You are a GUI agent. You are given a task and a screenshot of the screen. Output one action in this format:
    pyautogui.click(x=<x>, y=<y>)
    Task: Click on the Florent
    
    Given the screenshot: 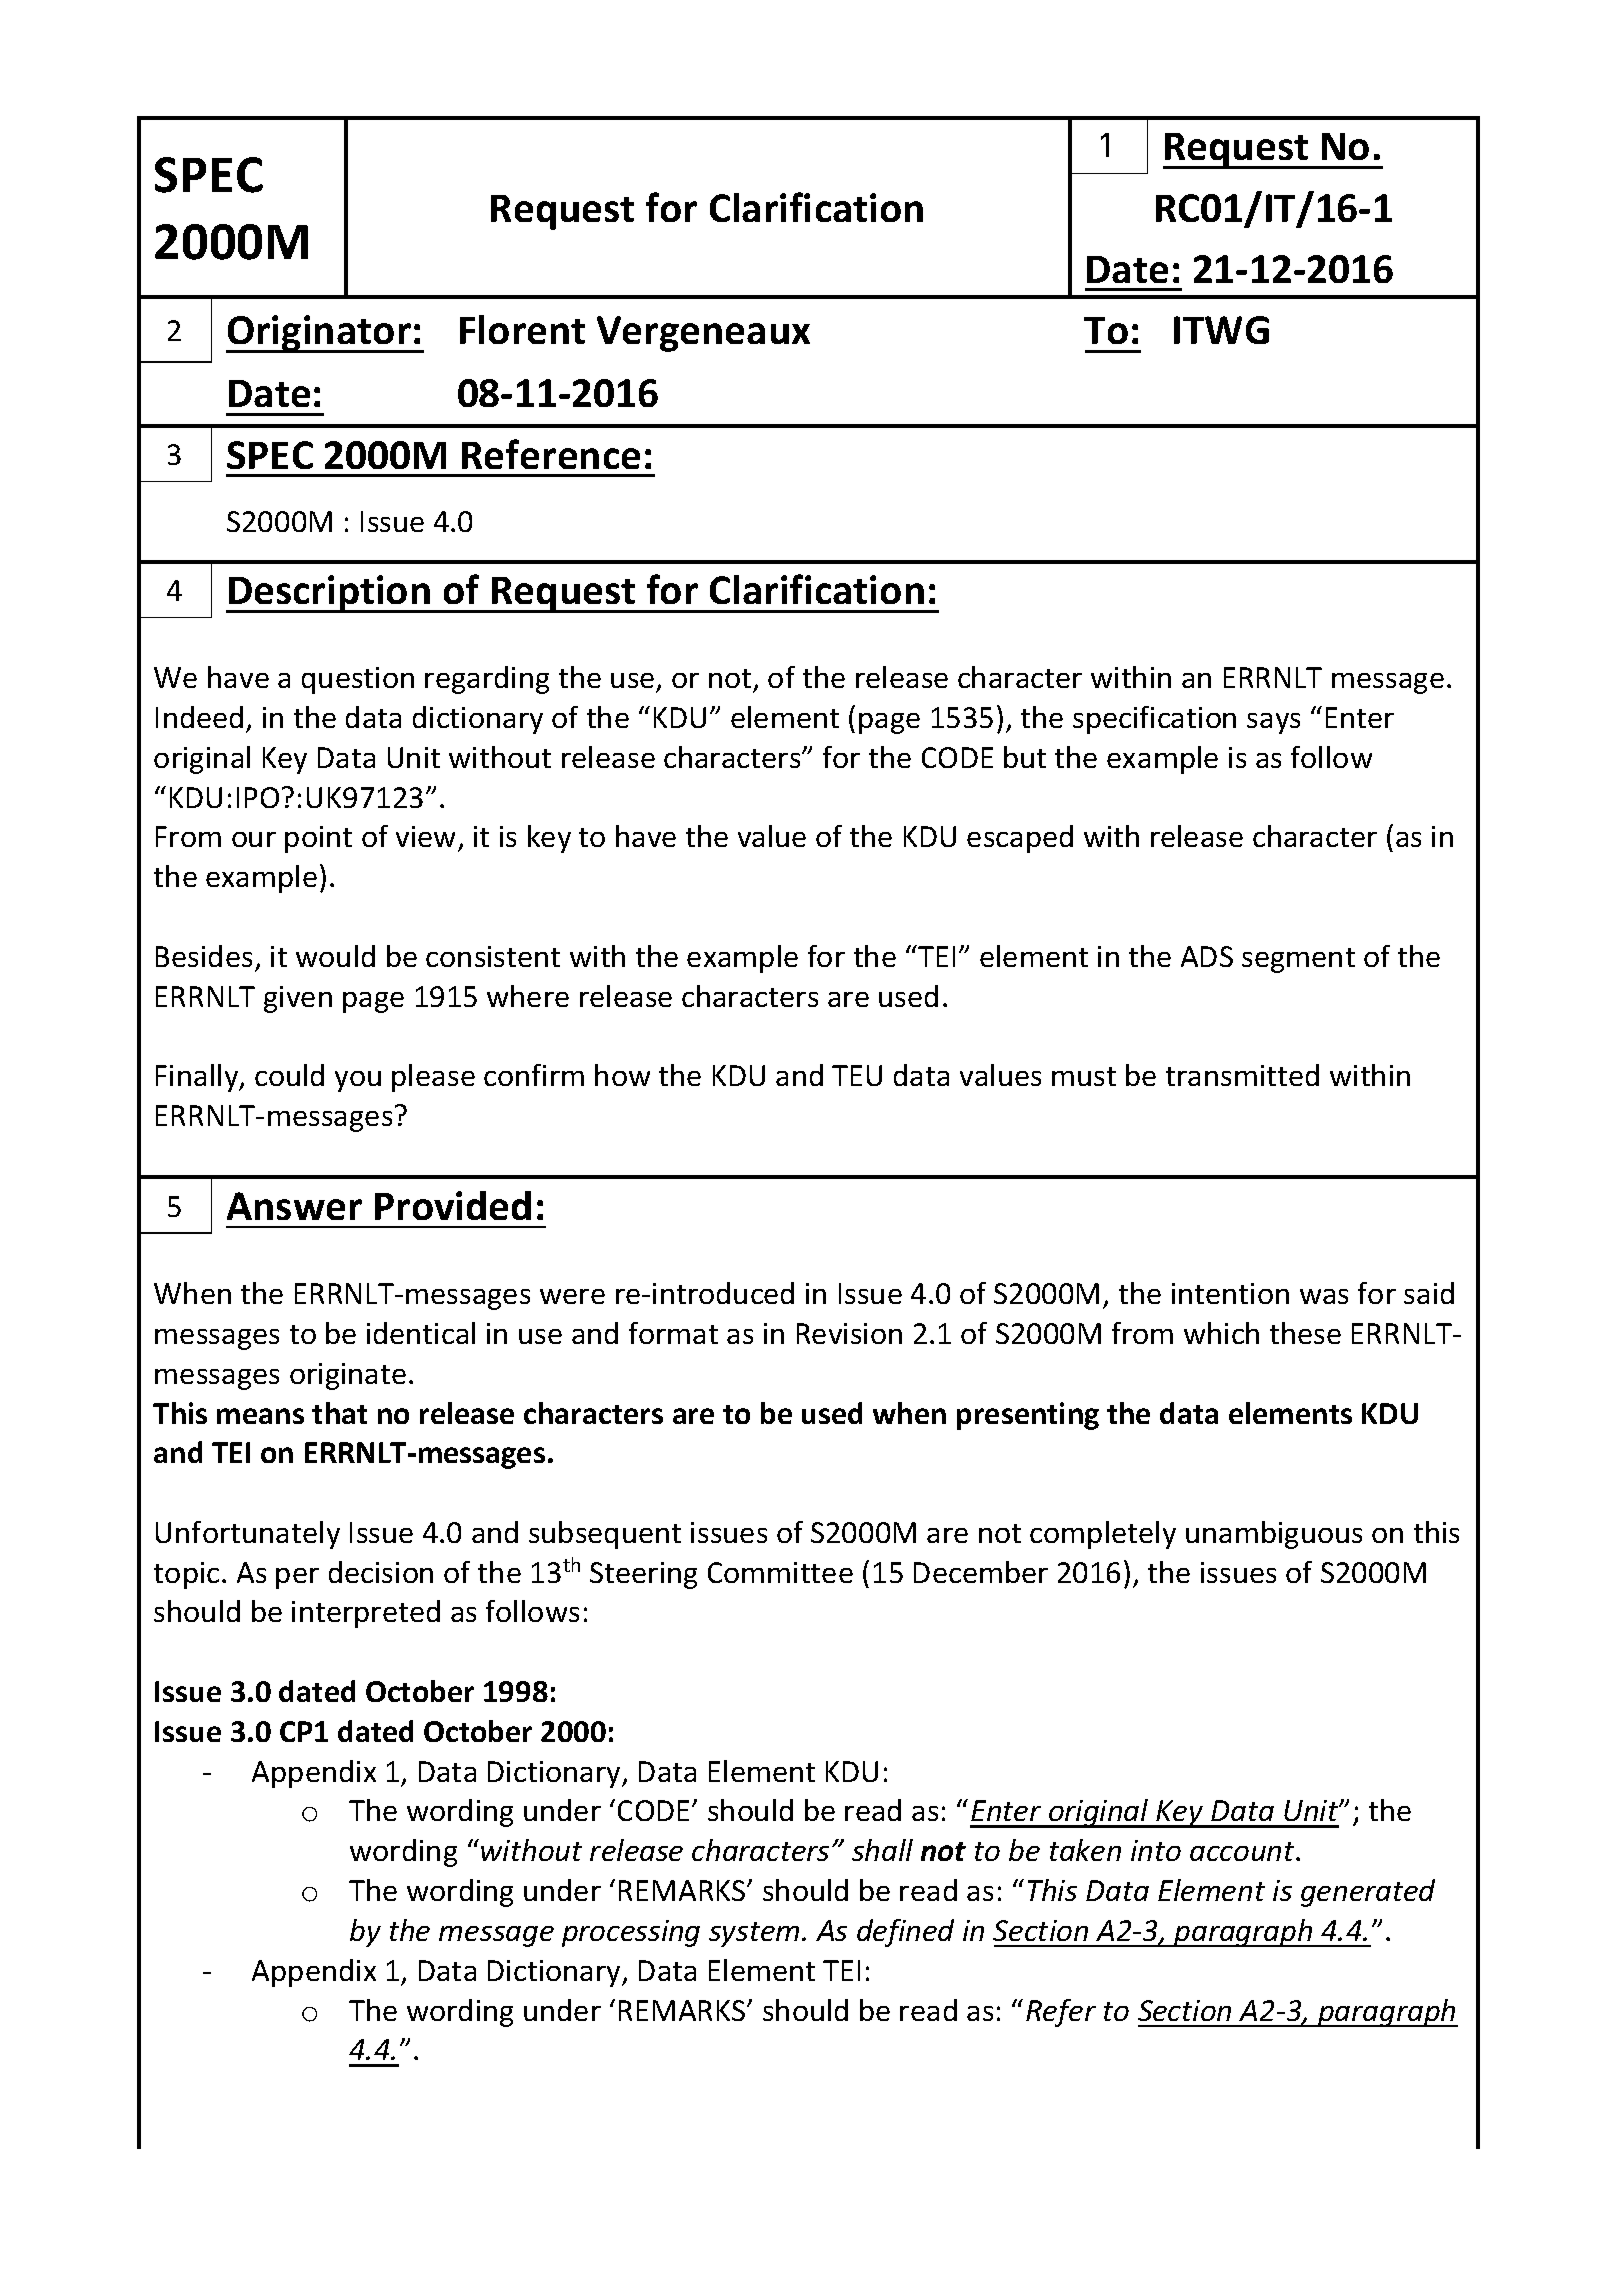 What is the action you would take?
    pyautogui.click(x=522, y=329)
